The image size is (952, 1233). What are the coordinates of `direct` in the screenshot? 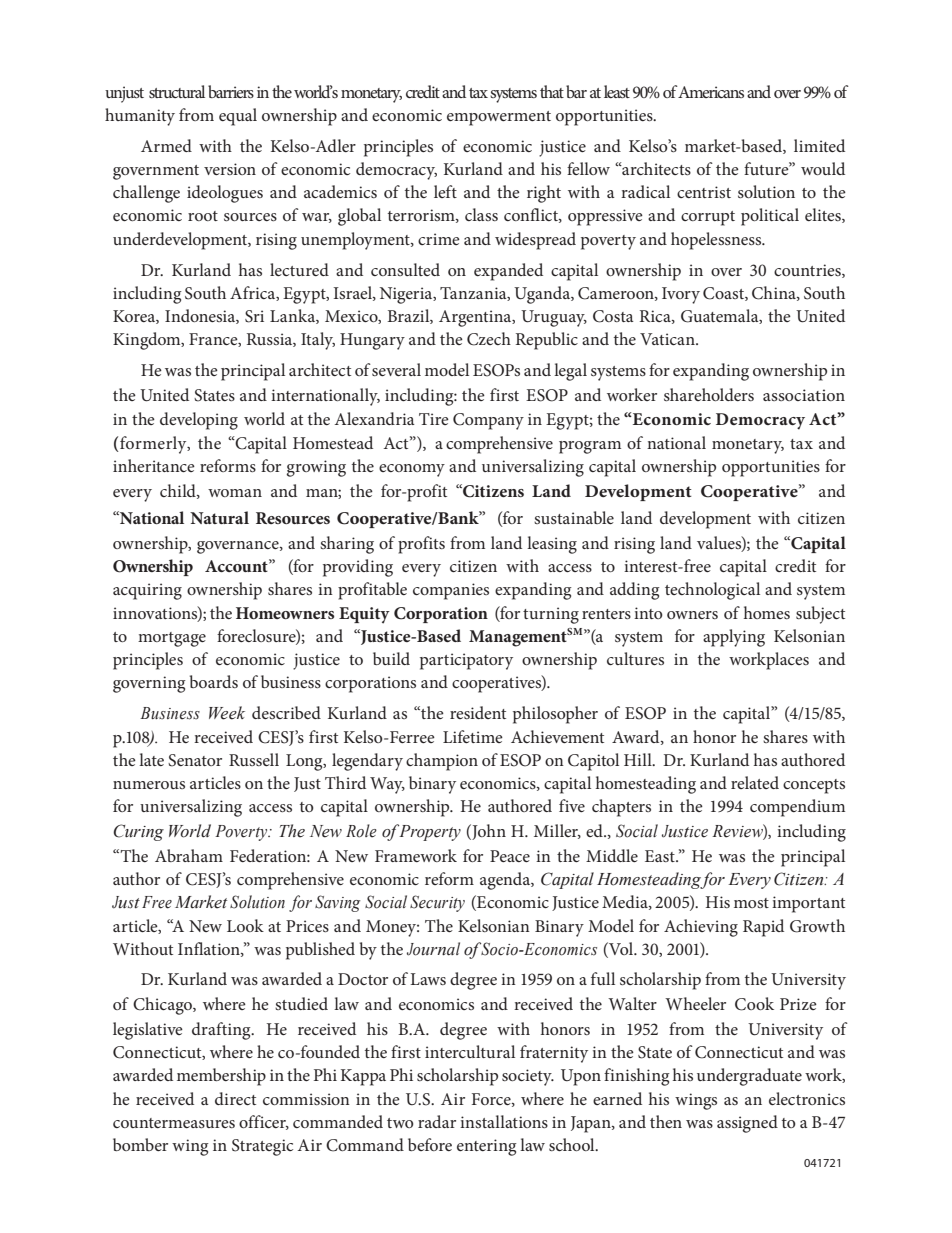 It's located at (235, 1098).
